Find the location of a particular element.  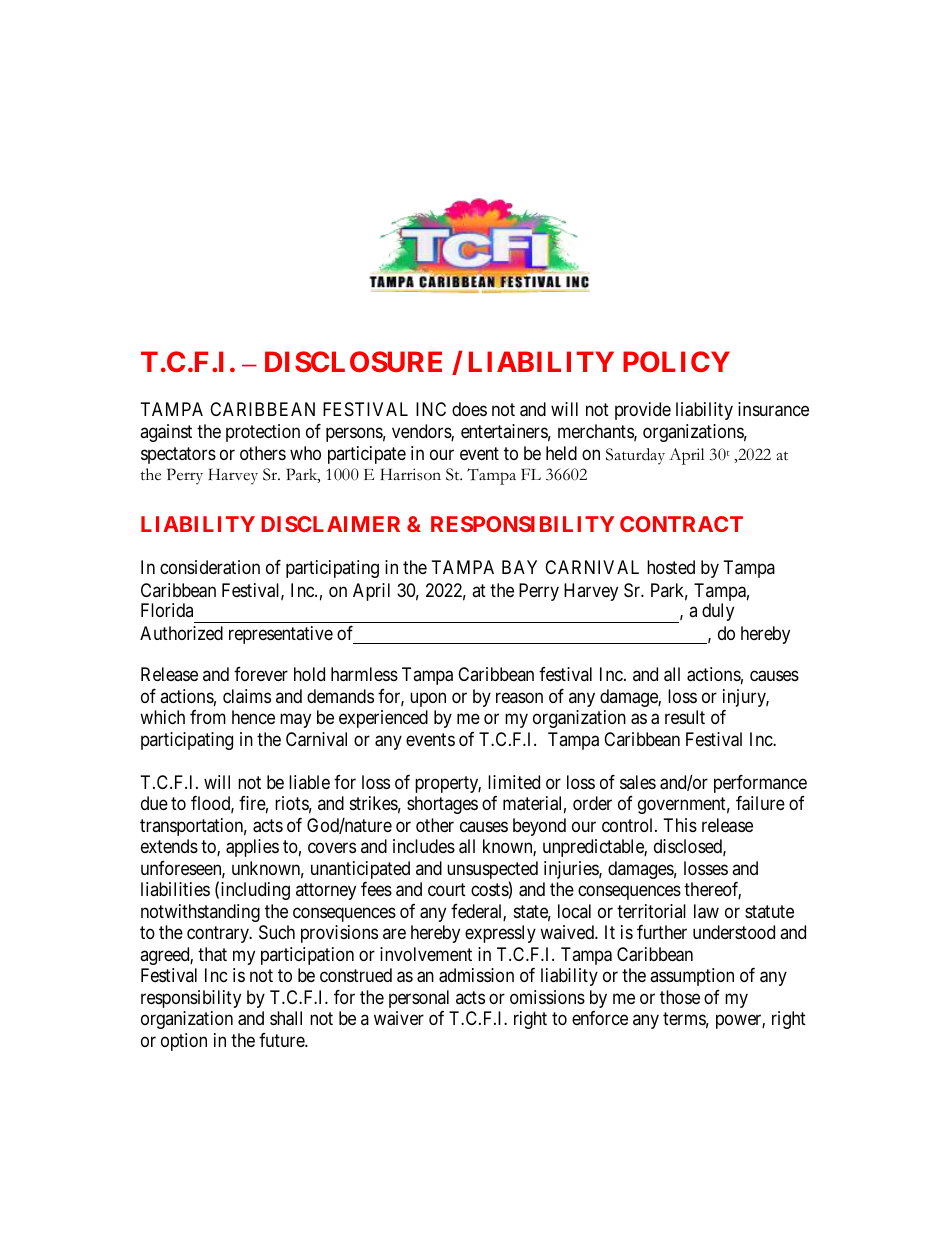

applies is located at coordinates (252, 848).
